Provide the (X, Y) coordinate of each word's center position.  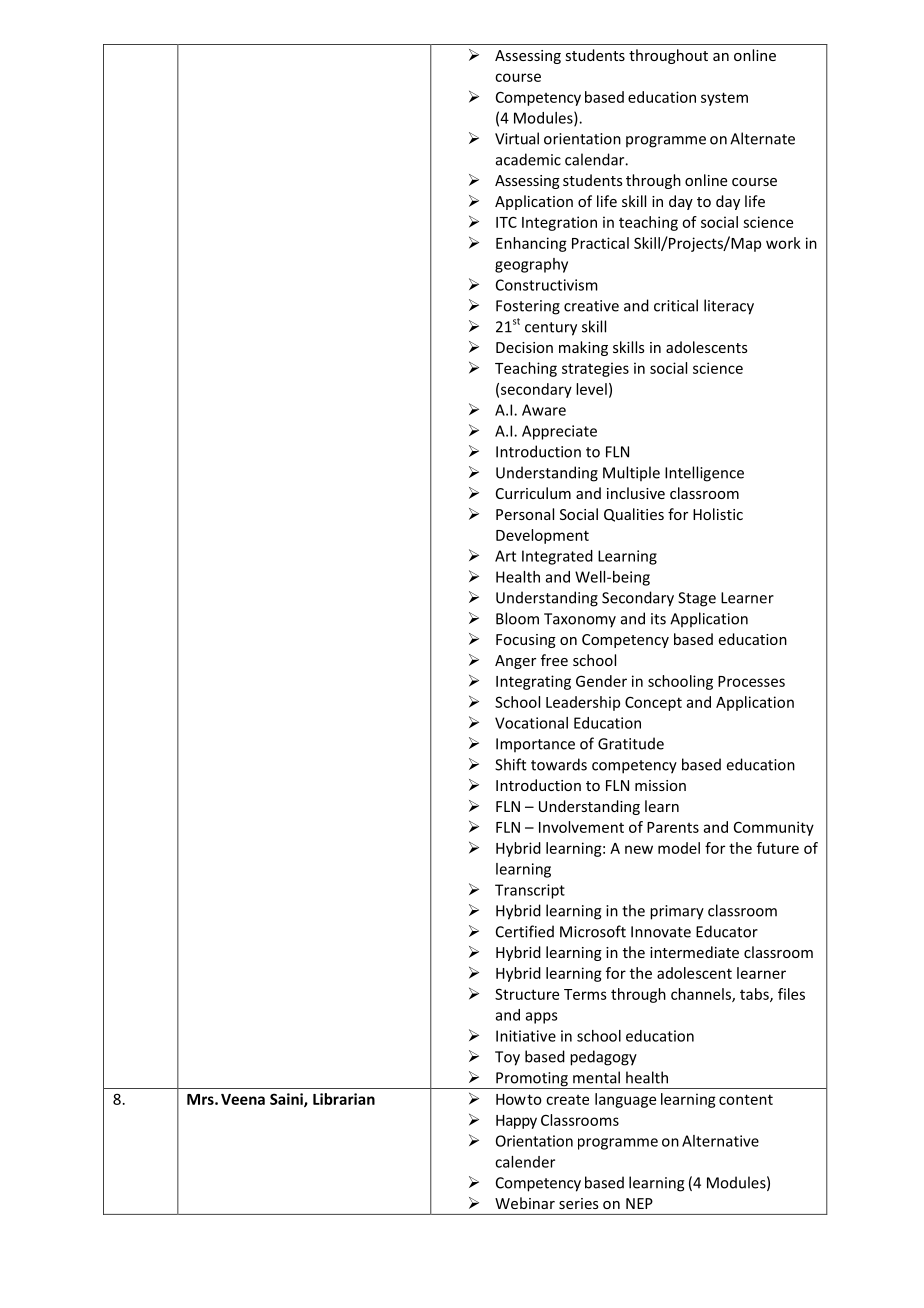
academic (528, 159)
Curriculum (533, 493)
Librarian (344, 1099)
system (724, 99)
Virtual (517, 138)
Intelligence (704, 474)
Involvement (581, 827)
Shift (510, 764)
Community (774, 828)
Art (505, 556)
